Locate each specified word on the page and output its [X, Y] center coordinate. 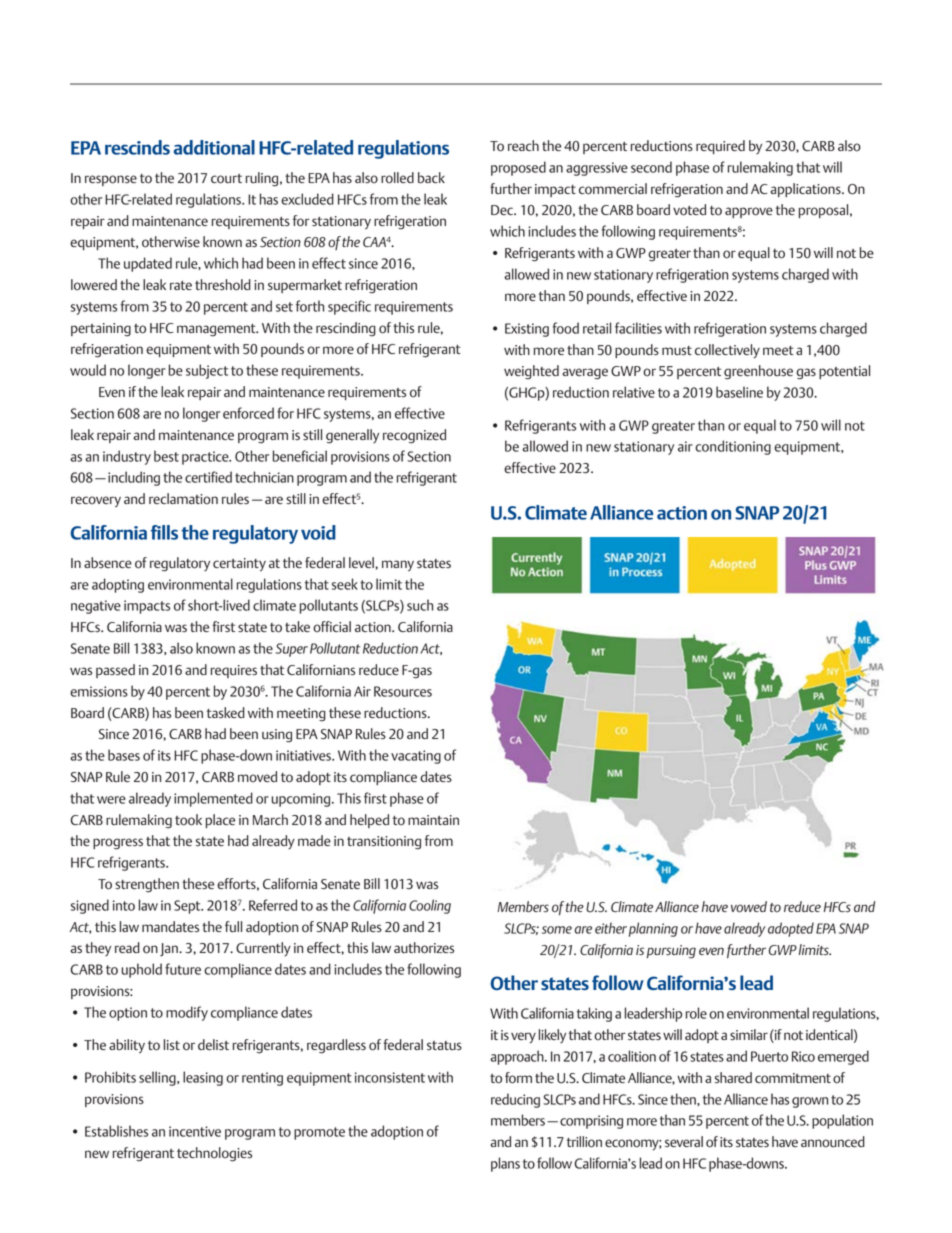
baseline [739, 392]
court [226, 179]
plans [505, 1164]
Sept [188, 907]
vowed [749, 907]
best [166, 456]
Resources [403, 691]
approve [749, 212]
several [684, 1141]
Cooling [430, 906]
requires [234, 671]
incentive [195, 1131]
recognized [414, 436]
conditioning [733, 447]
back [431, 178]
